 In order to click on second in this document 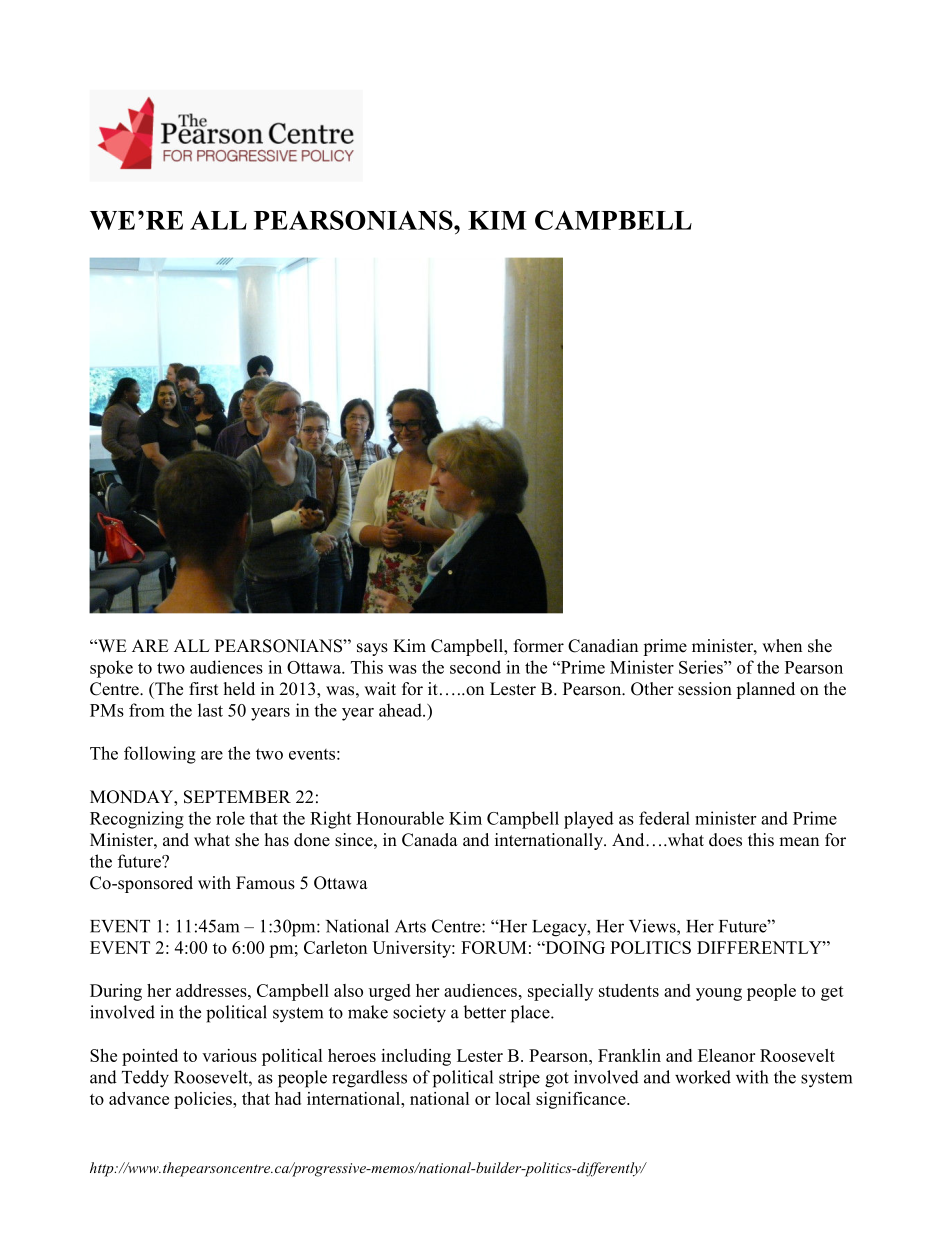, I will do `click(475, 667)`.
